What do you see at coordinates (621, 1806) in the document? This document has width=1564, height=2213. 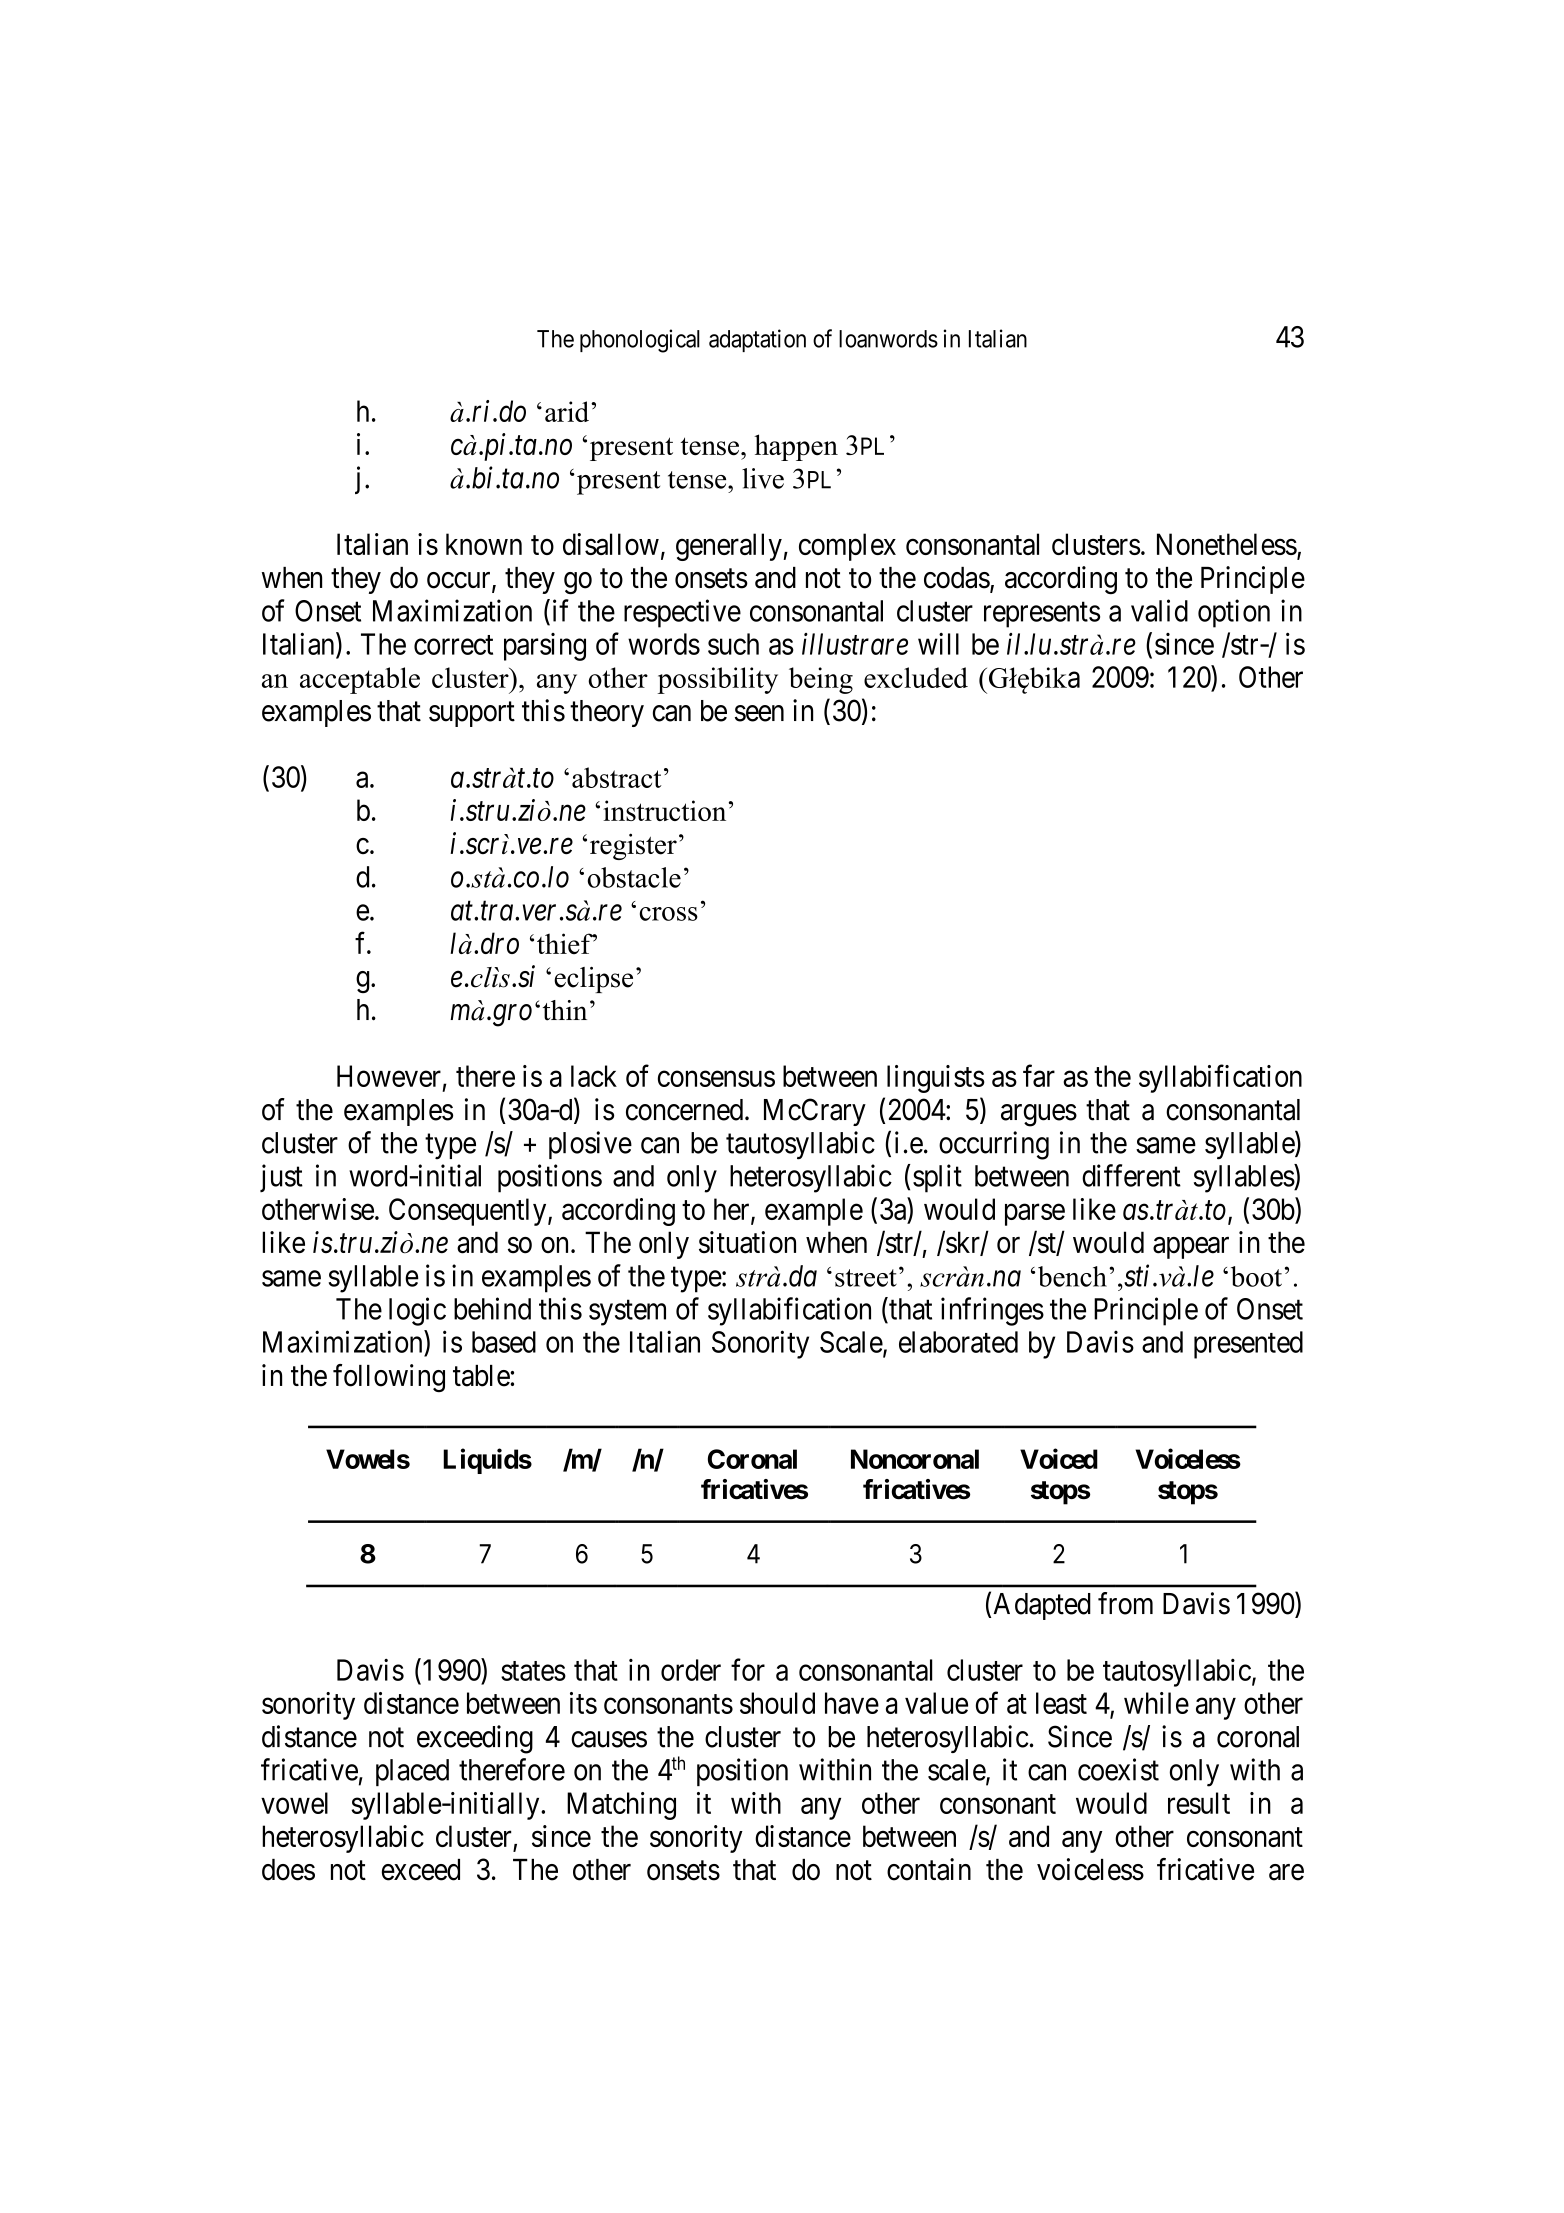 I see `Matching` at bounding box center [621, 1806].
